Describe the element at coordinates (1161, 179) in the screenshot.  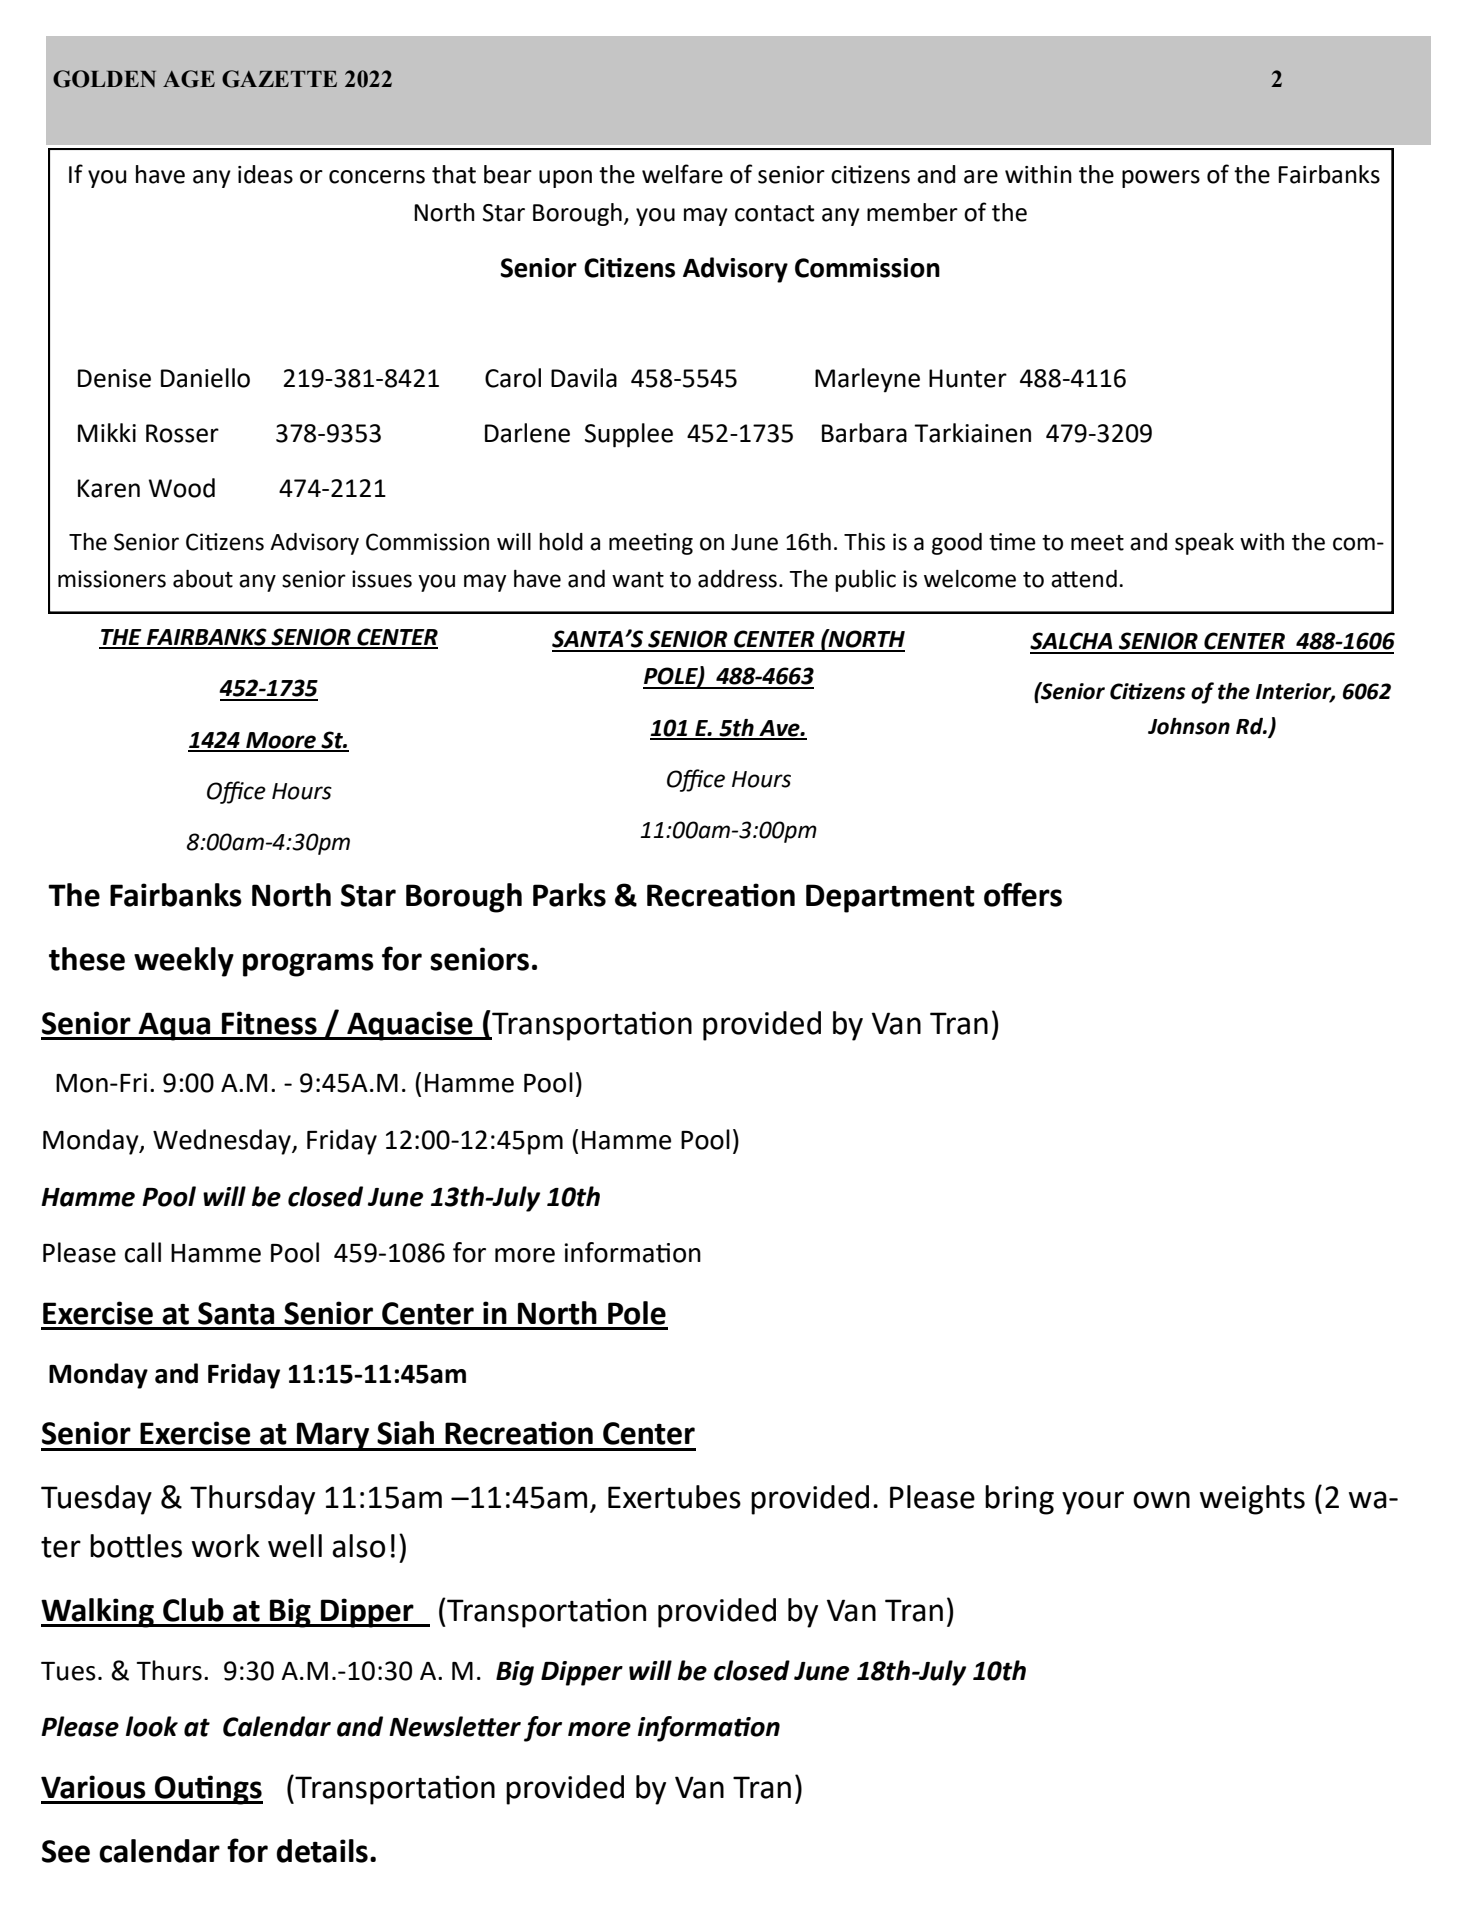
I see `powers` at that location.
